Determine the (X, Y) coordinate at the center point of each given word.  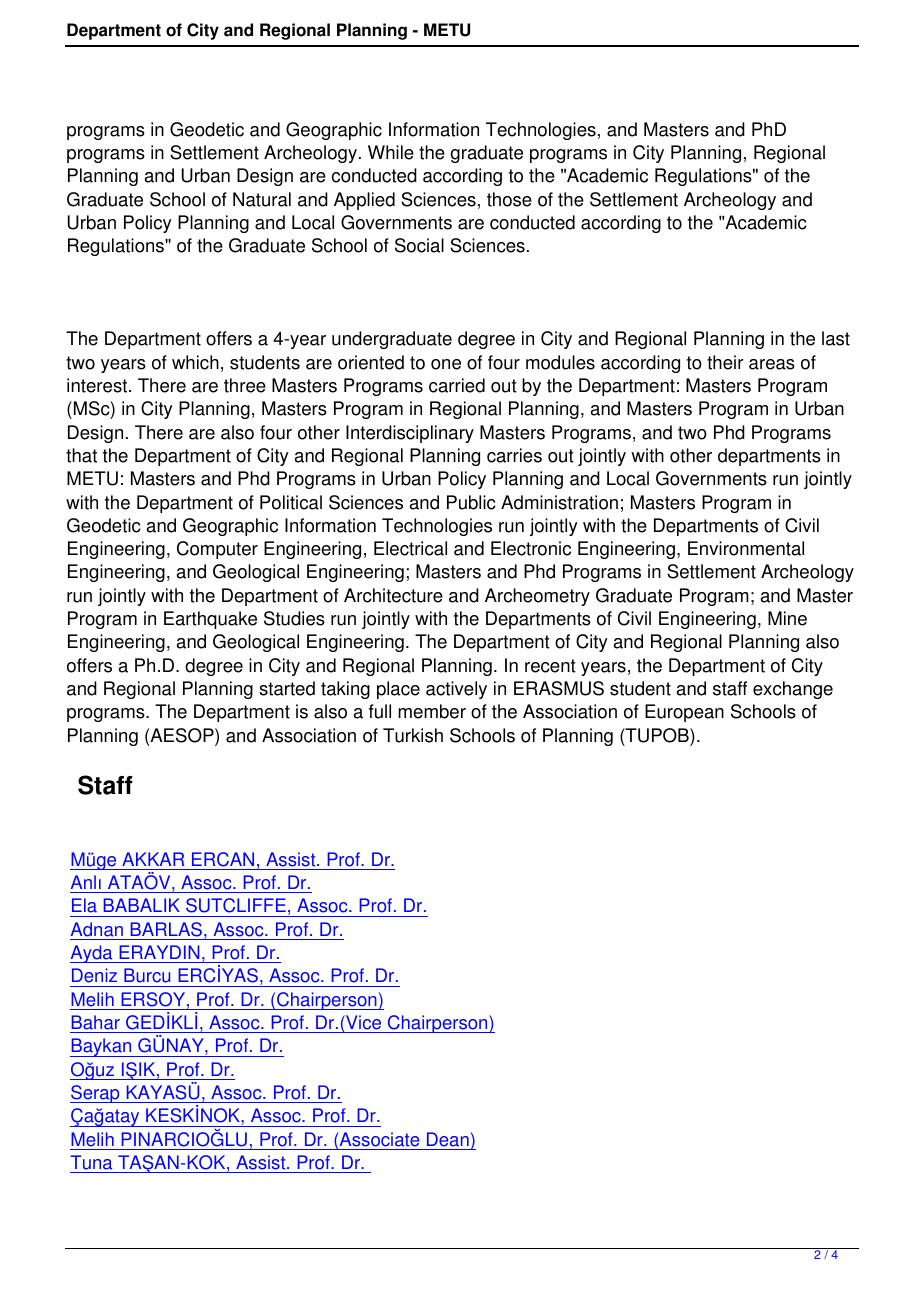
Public (471, 502)
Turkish (413, 735)
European (684, 713)
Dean (448, 1139)
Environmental (746, 548)
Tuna (91, 1162)
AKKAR (153, 859)
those (509, 199)
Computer (217, 550)
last (836, 338)
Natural (262, 199)
